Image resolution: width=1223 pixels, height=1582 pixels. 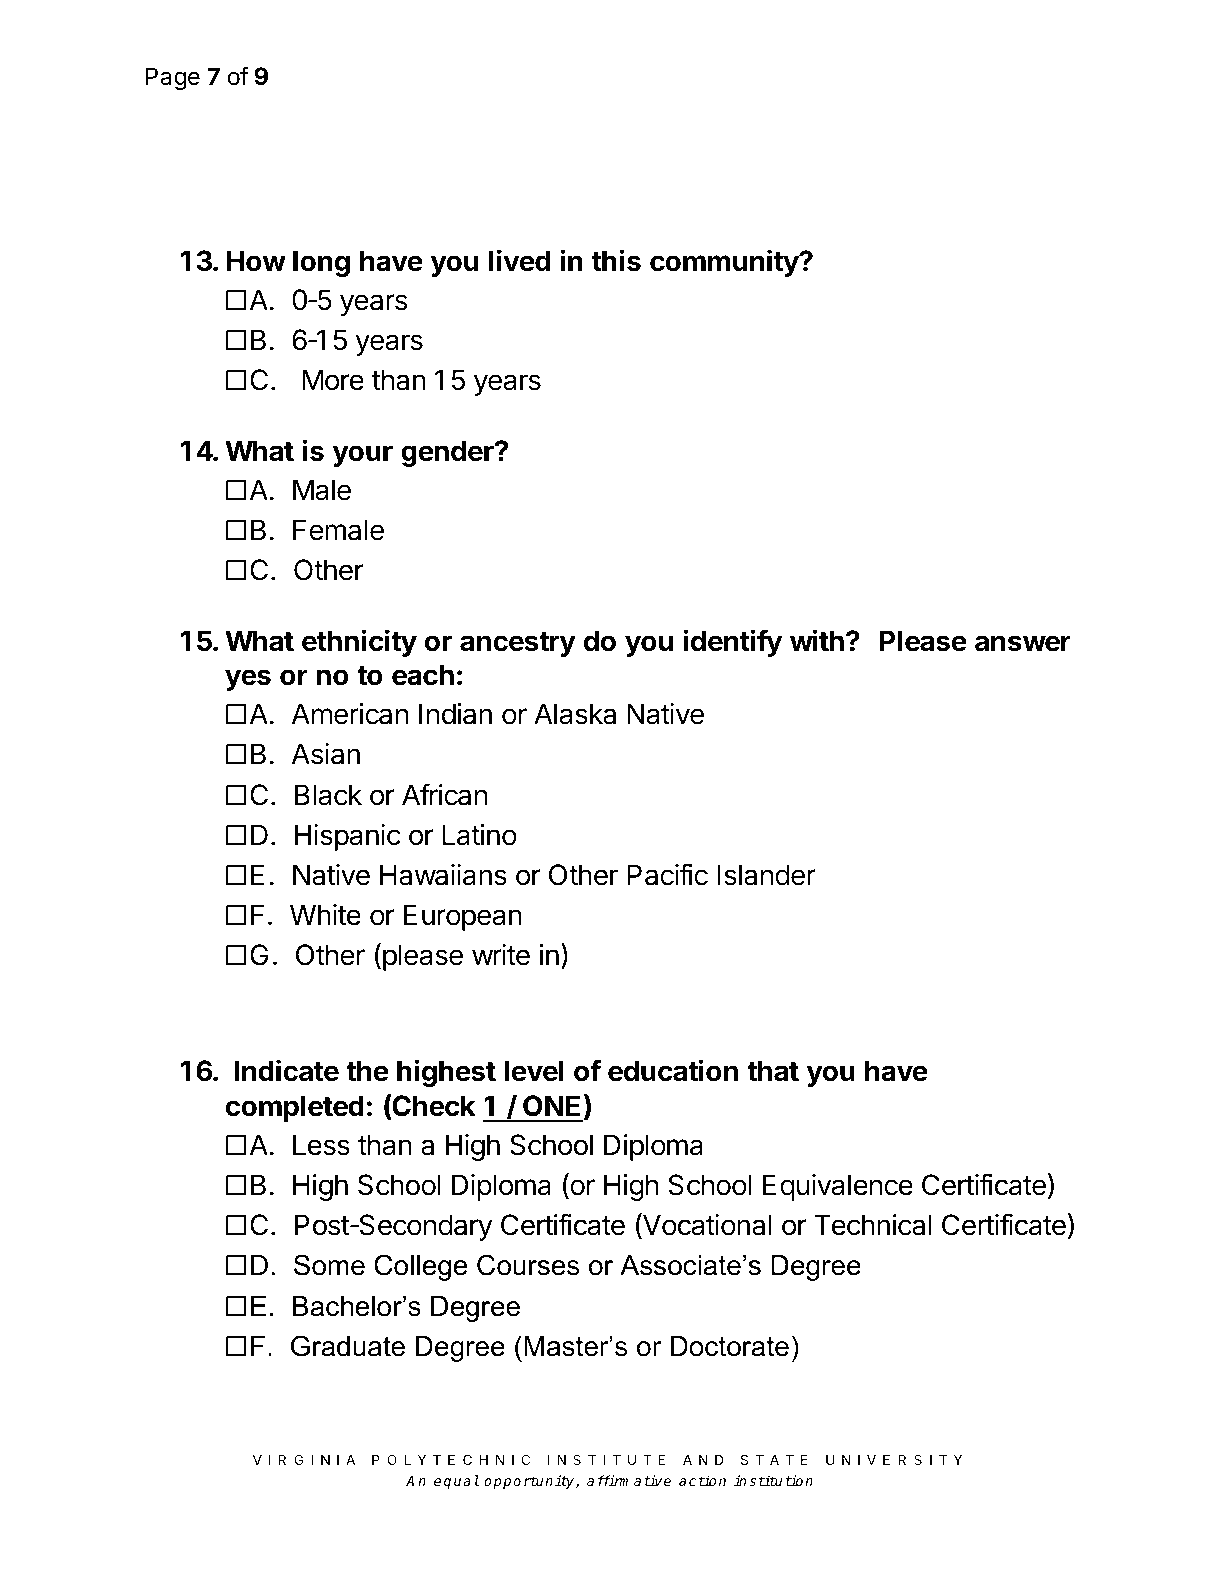 What do you see at coordinates (325, 915) in the document?
I see `White` at bounding box center [325, 915].
